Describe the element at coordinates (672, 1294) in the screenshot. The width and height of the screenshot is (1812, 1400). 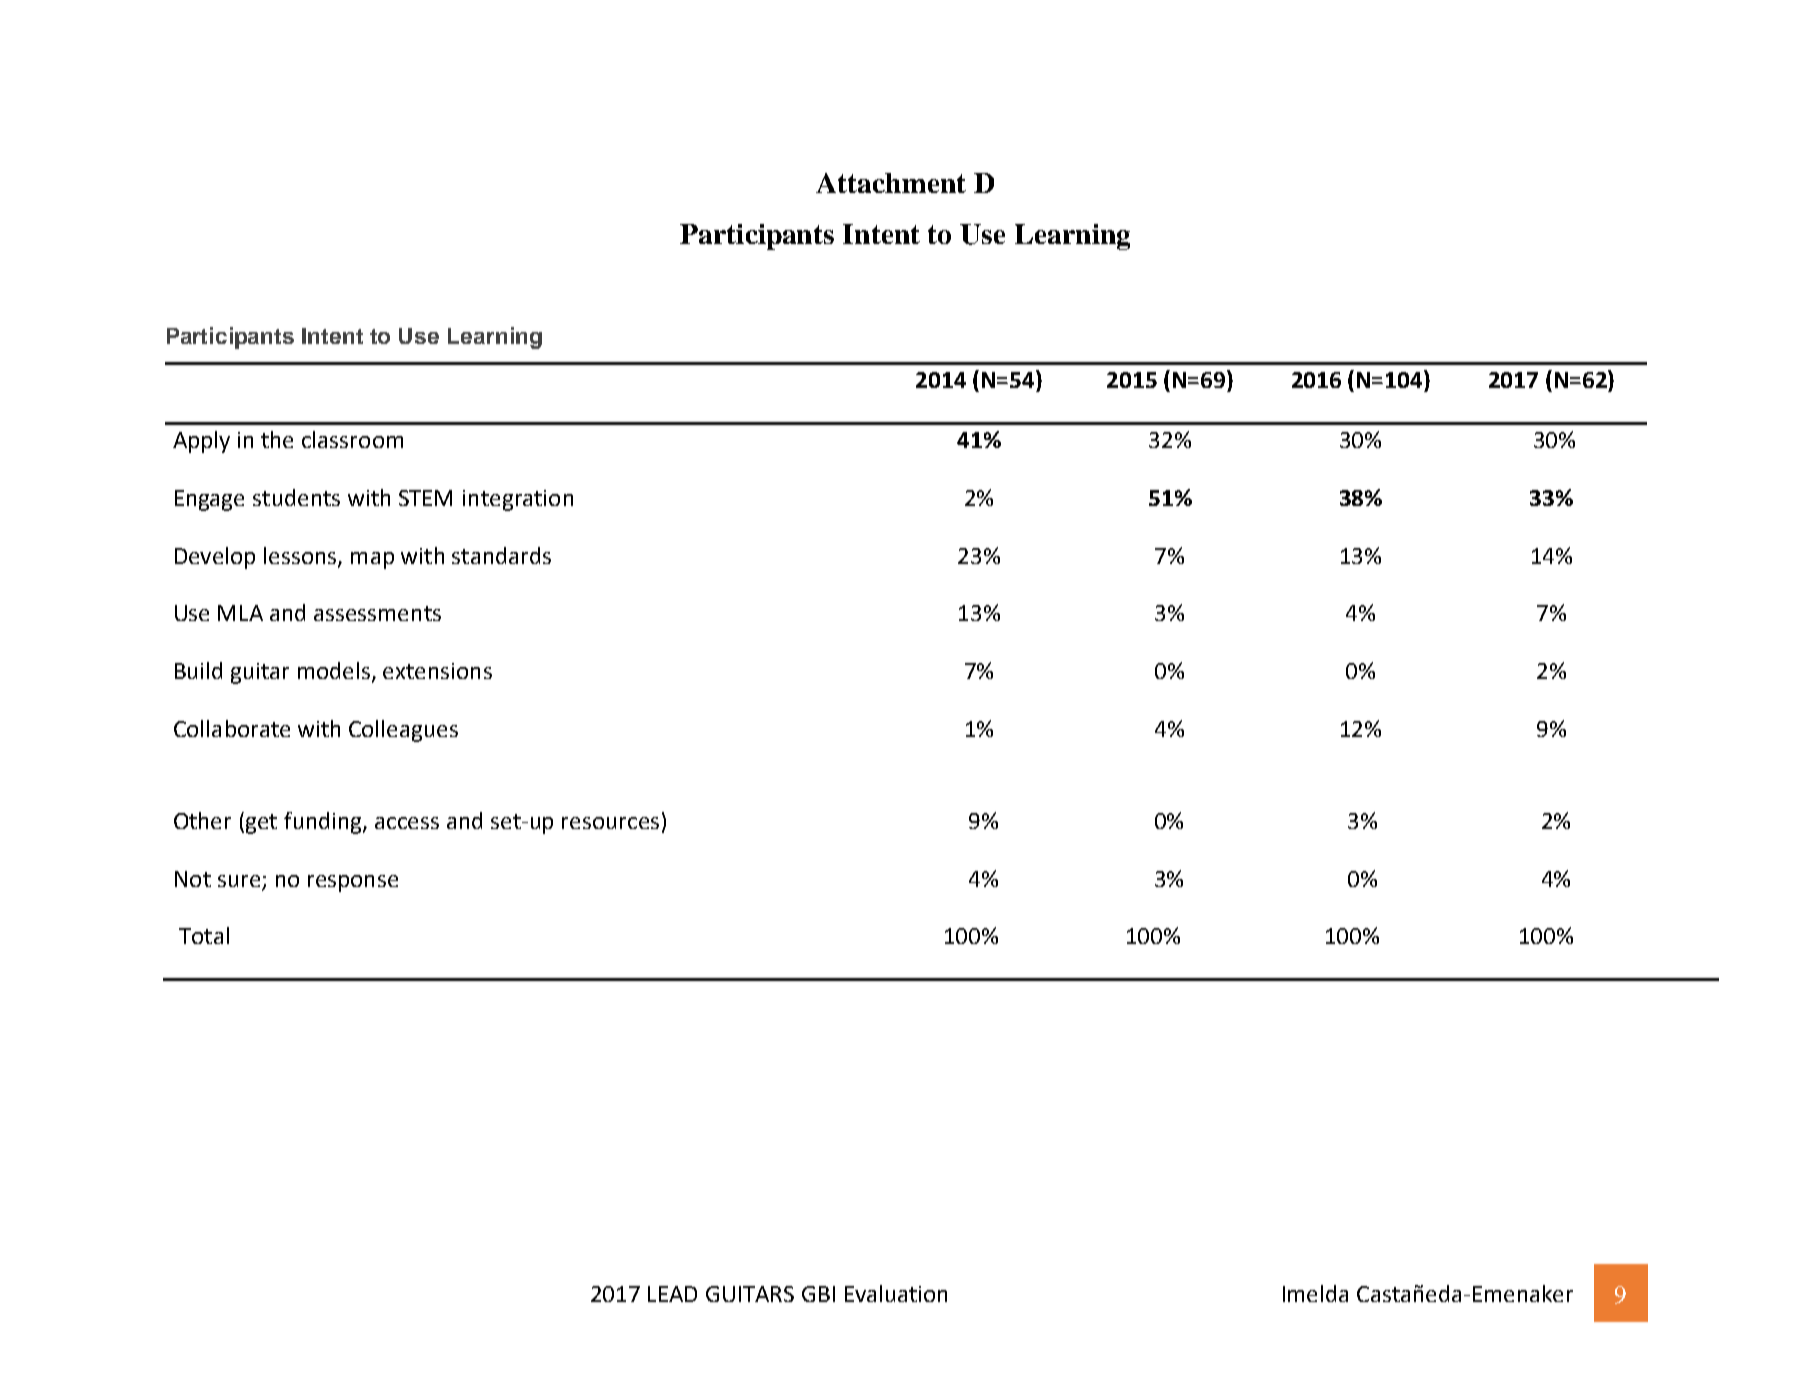
I see `LEAD` at that location.
